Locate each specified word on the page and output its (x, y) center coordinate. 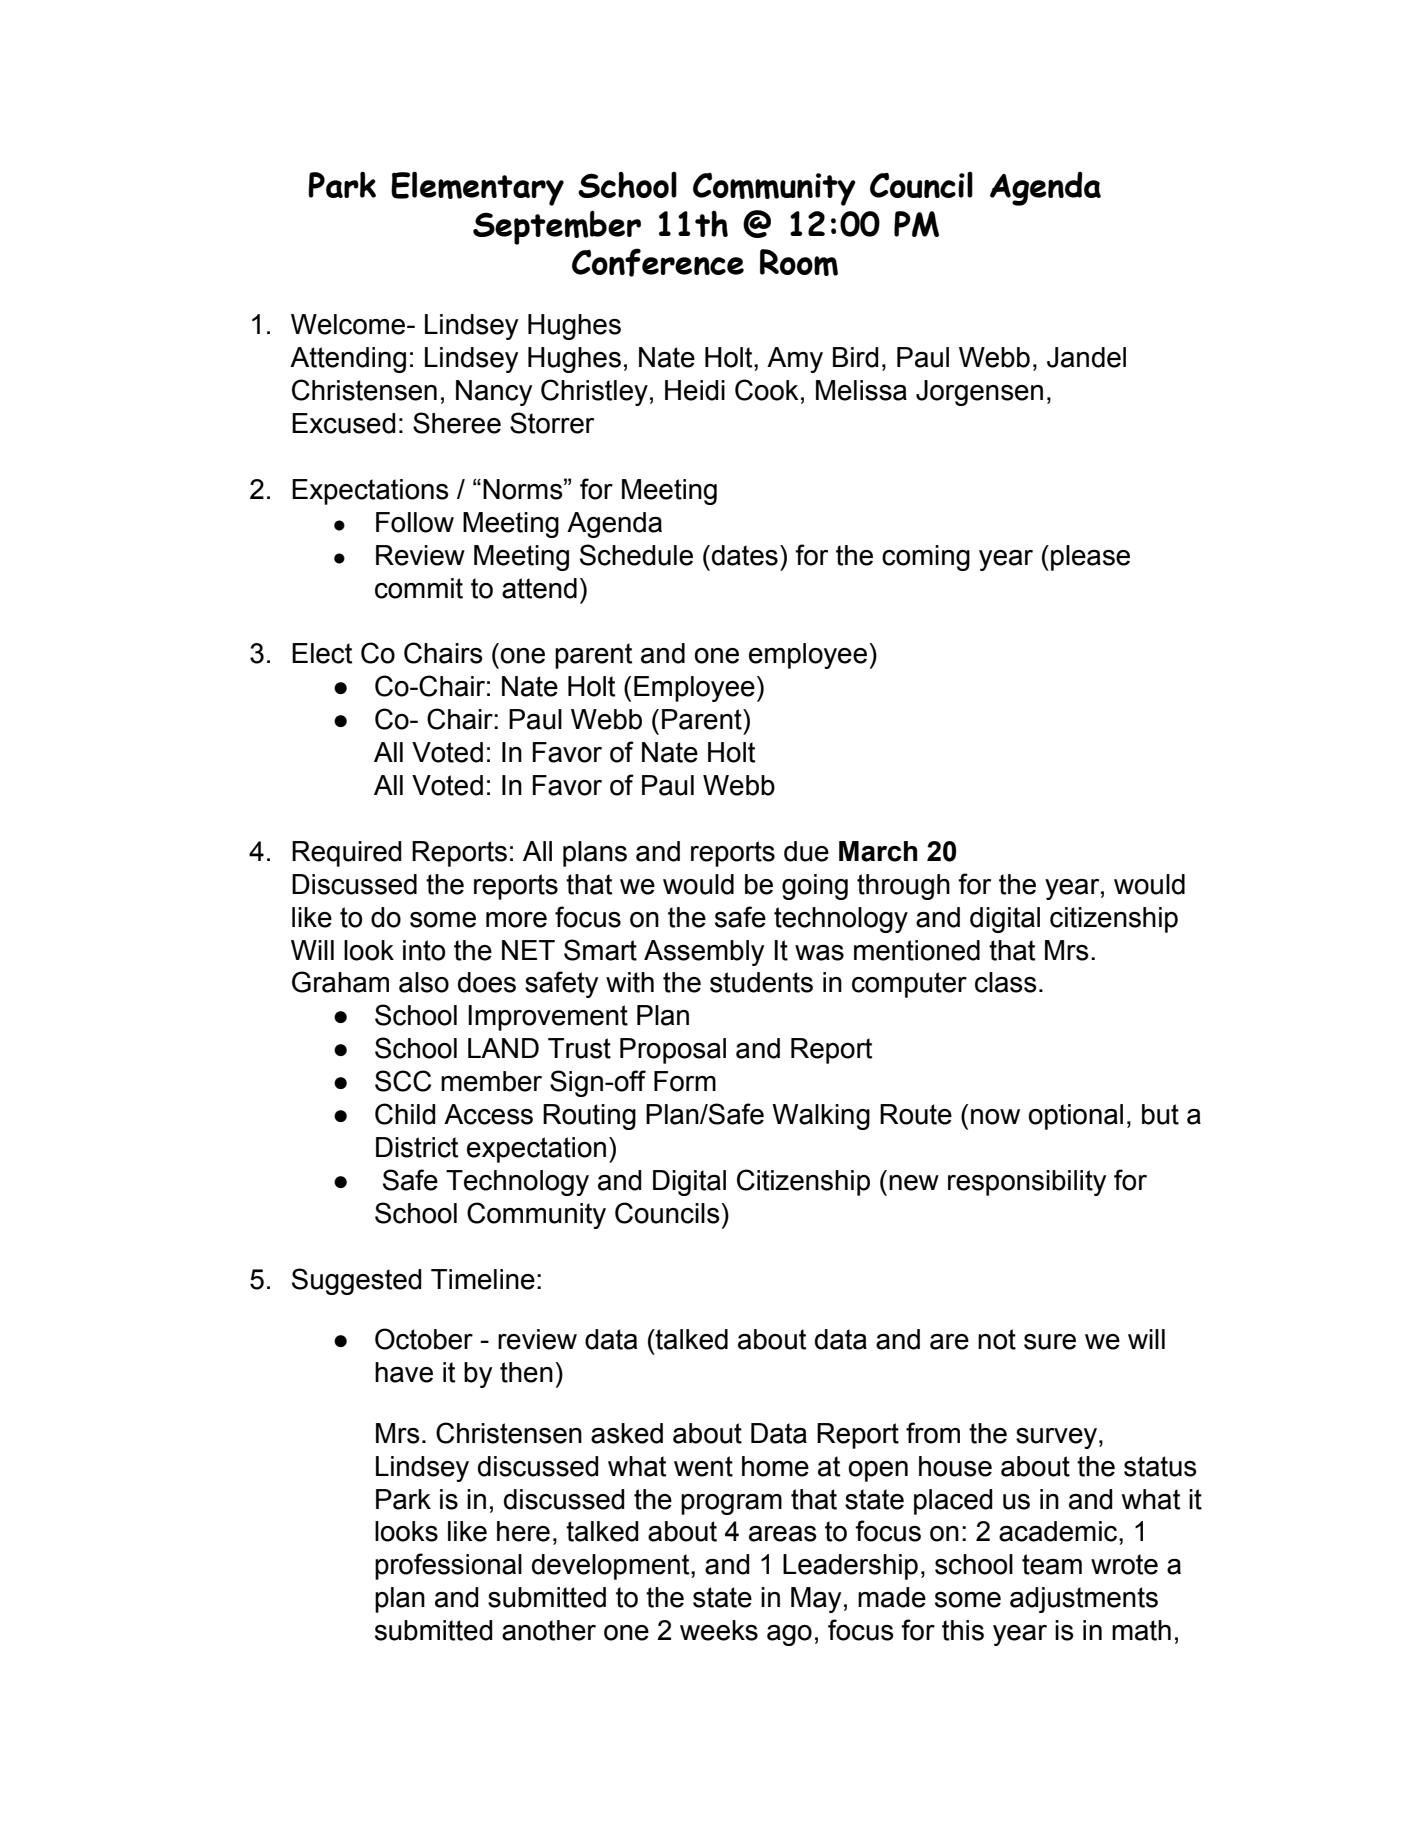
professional (448, 1566)
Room (799, 262)
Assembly (704, 953)
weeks (719, 1630)
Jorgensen (979, 393)
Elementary (477, 188)
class (1006, 982)
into (424, 950)
